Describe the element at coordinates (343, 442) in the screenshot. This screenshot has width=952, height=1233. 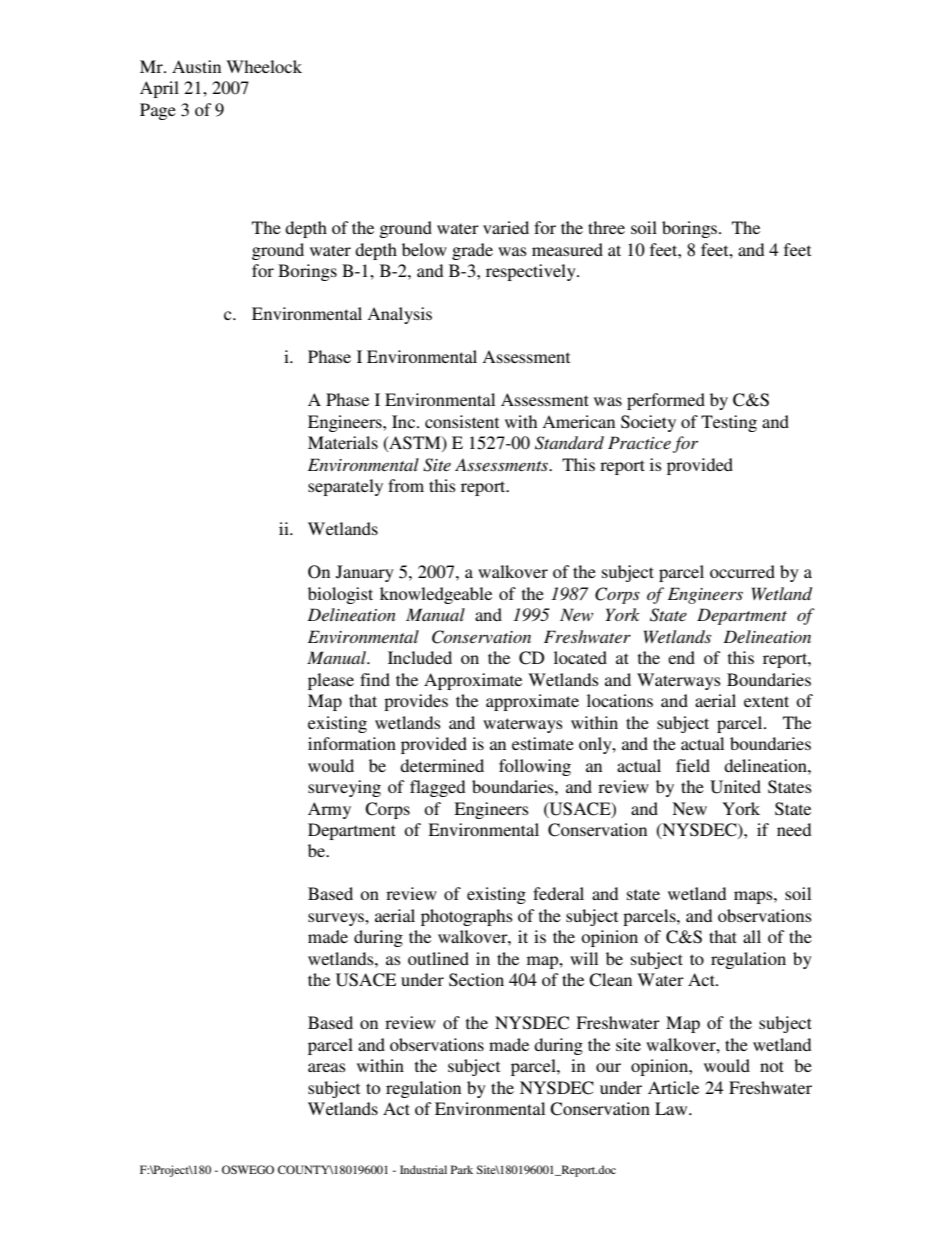
I see `Materials` at that location.
